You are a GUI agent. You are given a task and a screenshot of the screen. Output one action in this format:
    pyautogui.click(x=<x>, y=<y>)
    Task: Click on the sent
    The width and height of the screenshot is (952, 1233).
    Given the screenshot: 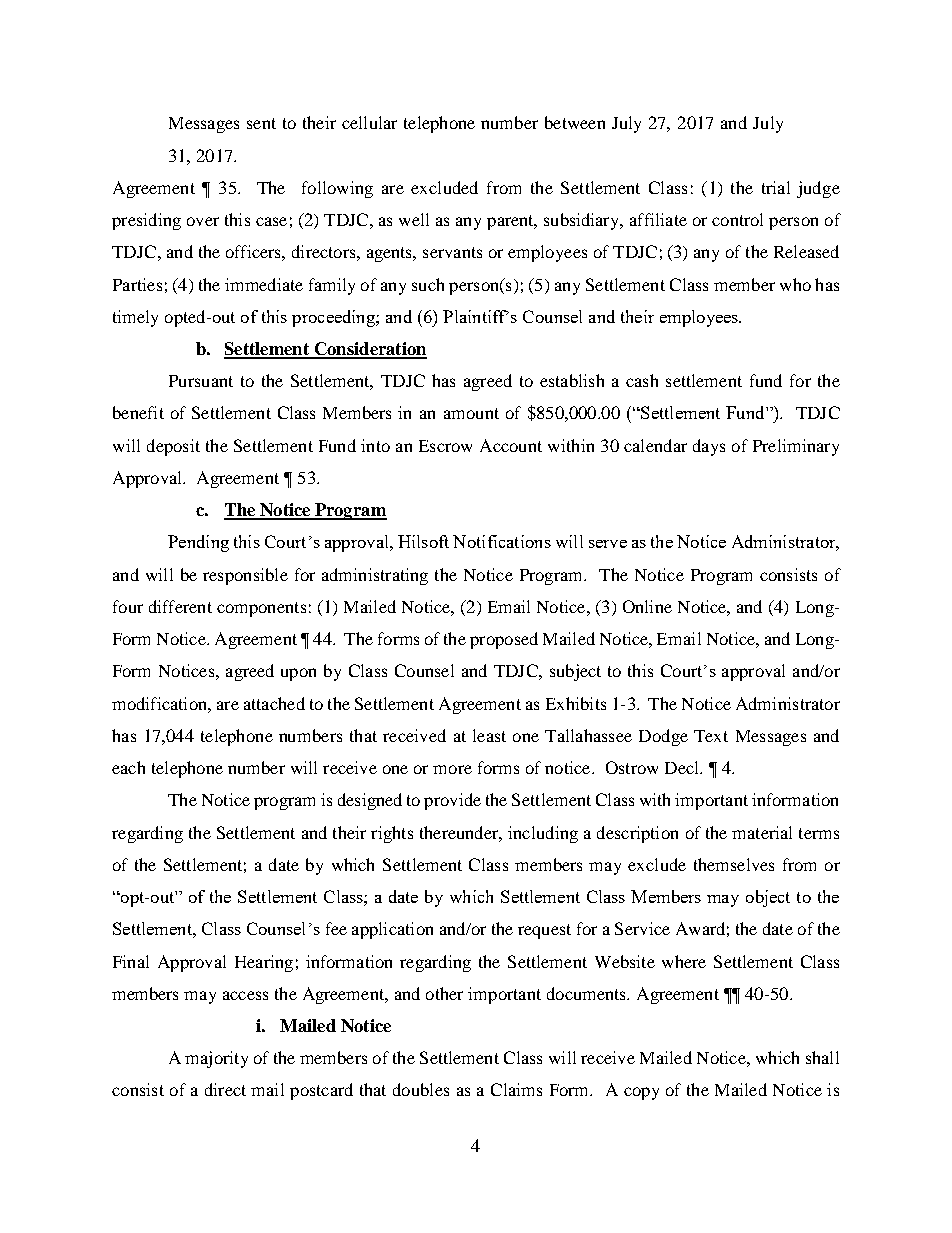 What is the action you would take?
    pyautogui.click(x=261, y=123)
